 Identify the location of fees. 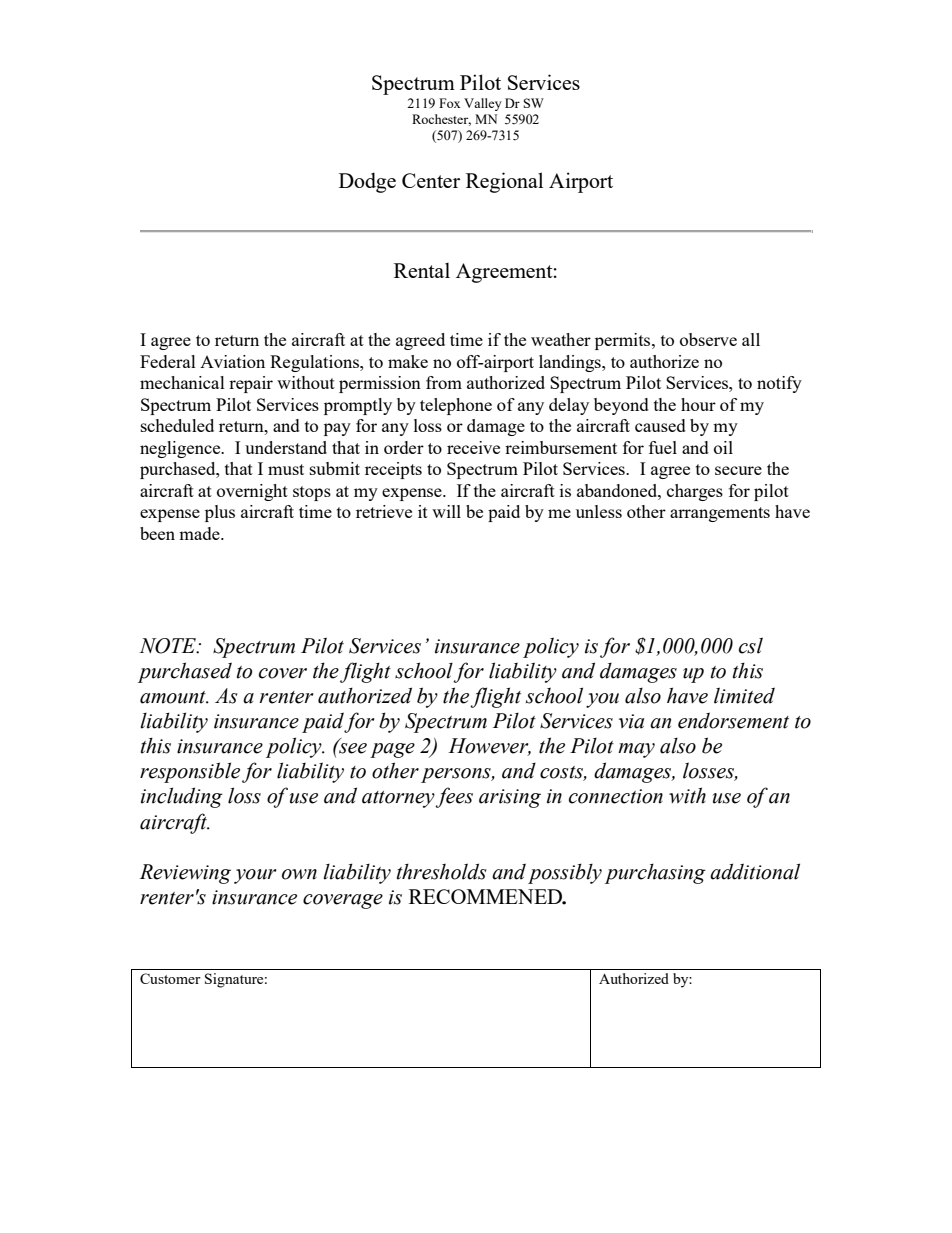
(454, 797).
